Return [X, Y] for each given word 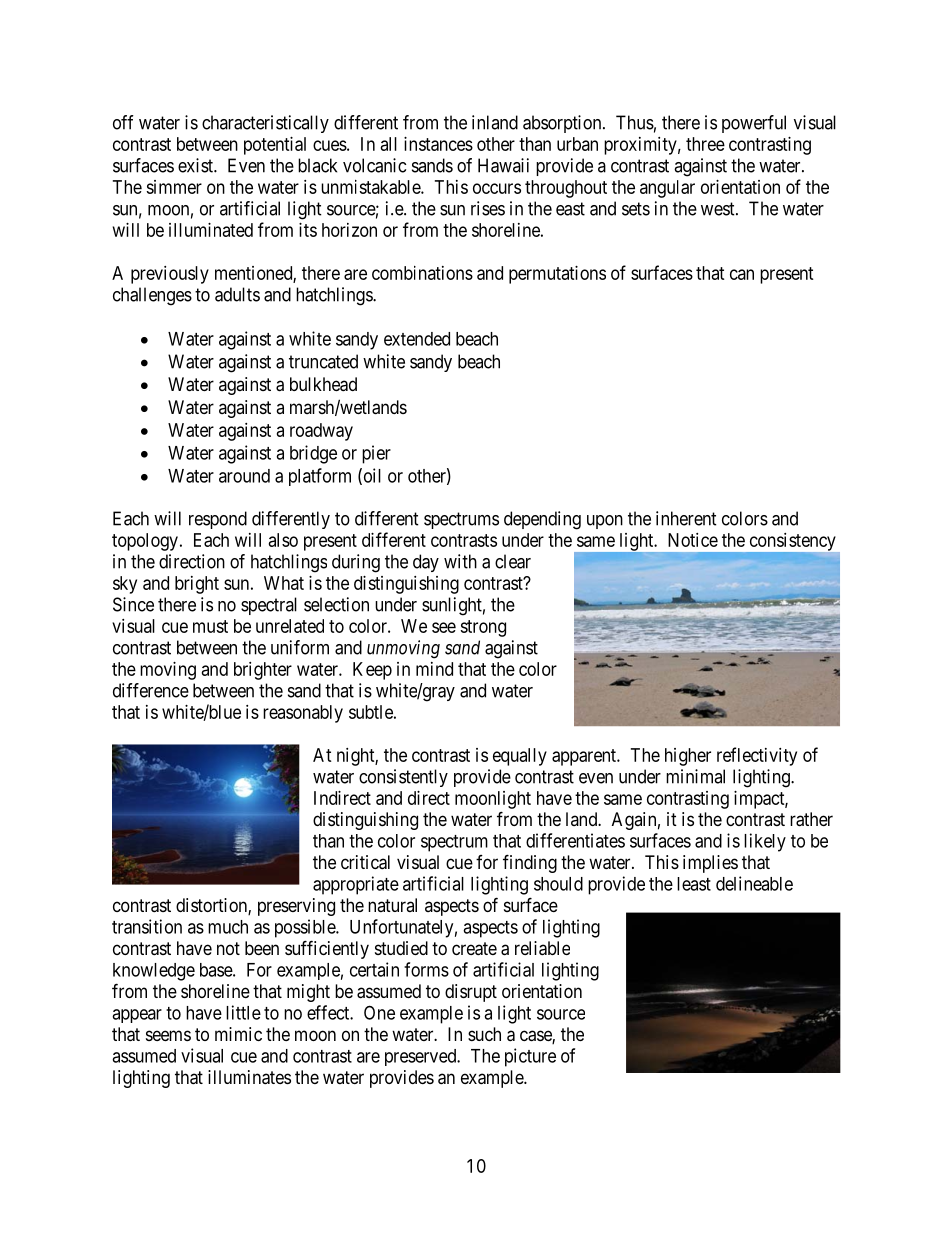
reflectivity [757, 756]
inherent [686, 518]
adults [237, 294]
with [460, 561]
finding [530, 863]
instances [438, 144]
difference [151, 690]
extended [417, 339]
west [719, 209]
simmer [174, 187]
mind [434, 669]
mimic [238, 1034]
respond [218, 520]
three [705, 144]
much [228, 927]
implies [710, 864]
